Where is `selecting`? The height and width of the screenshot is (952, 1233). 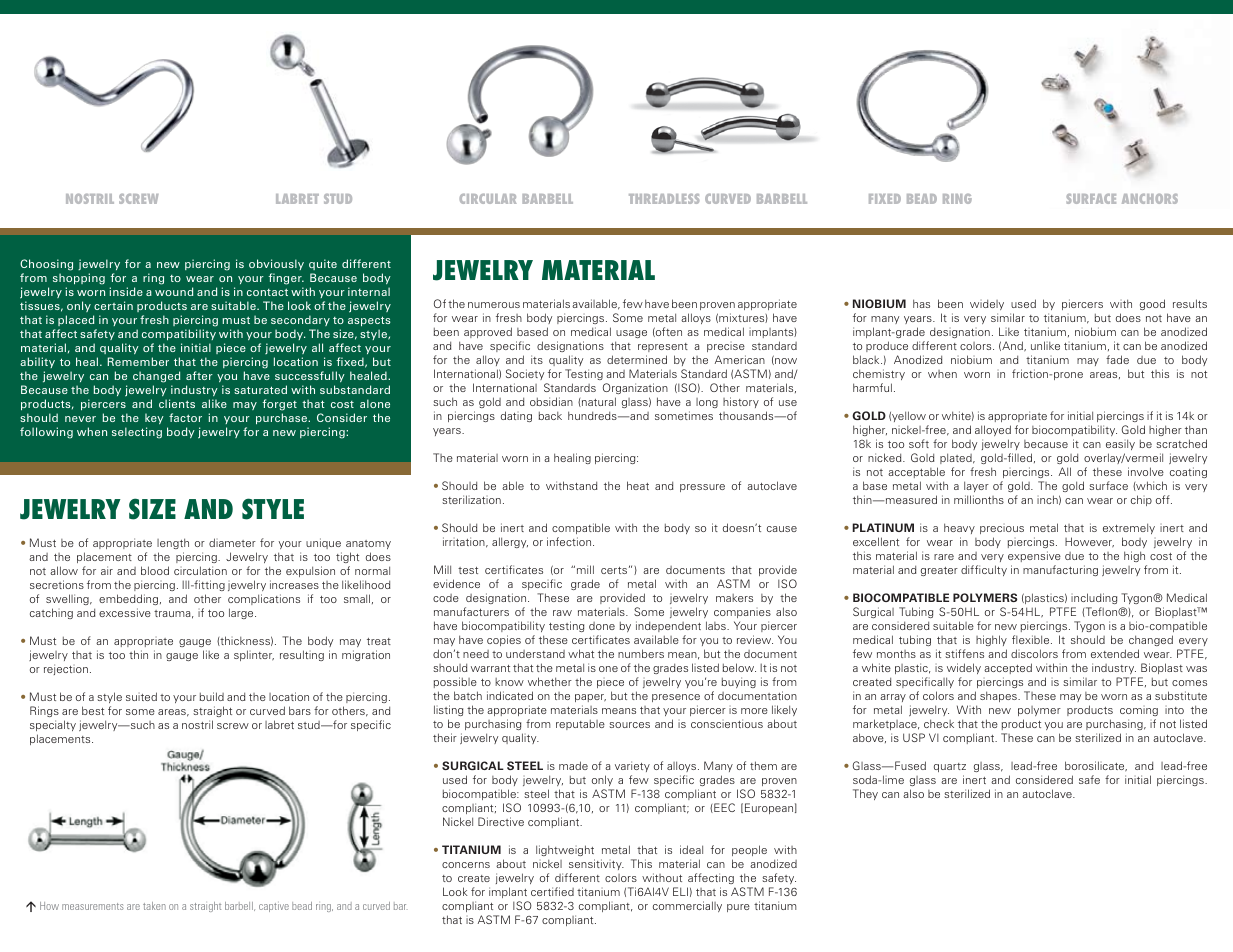 selecting is located at coordinates (137, 433).
